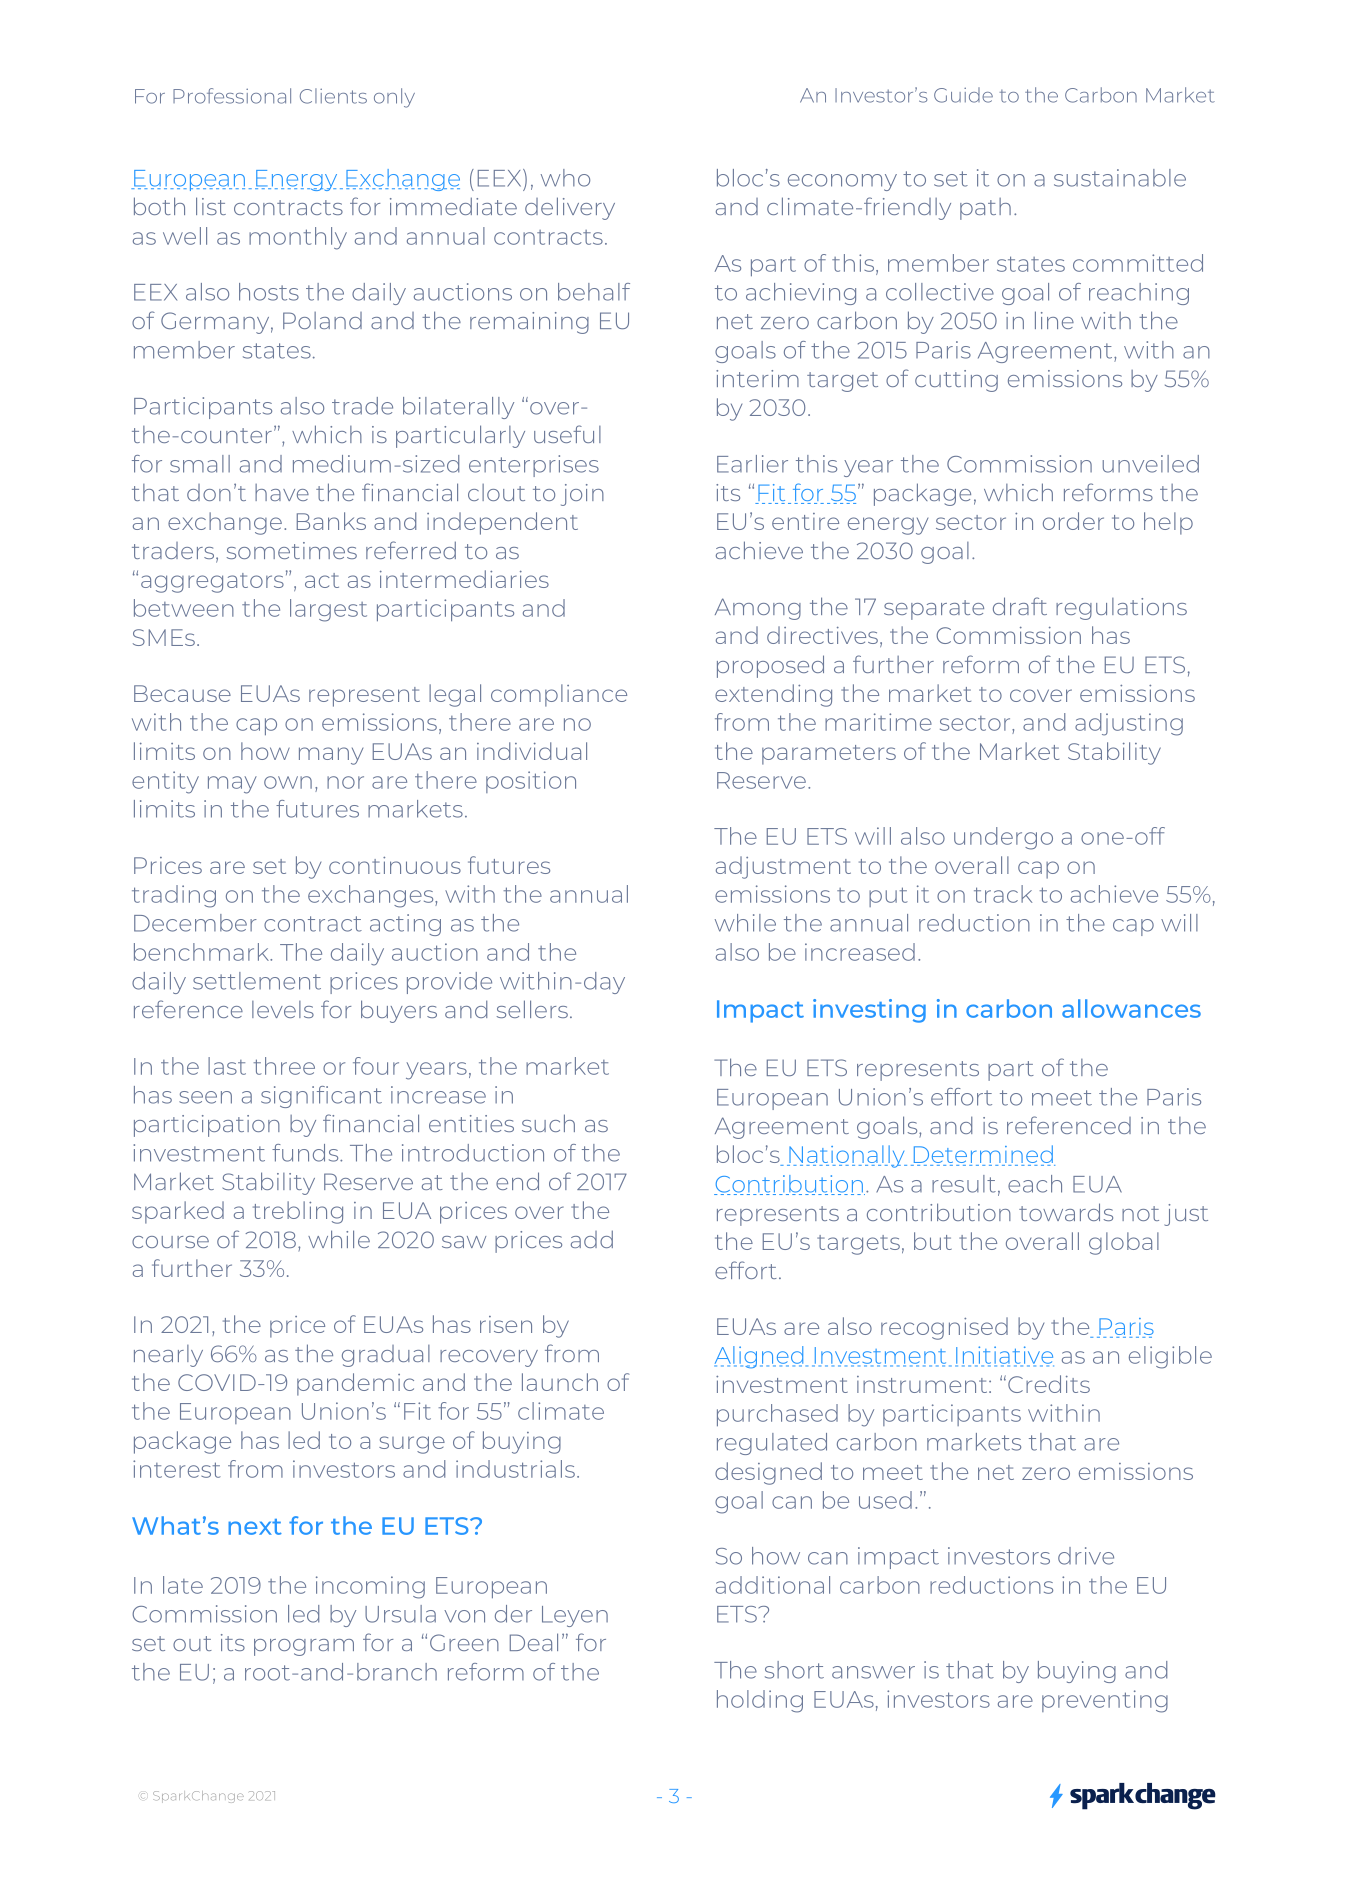  I want to click on Determined, so click(983, 1155).
